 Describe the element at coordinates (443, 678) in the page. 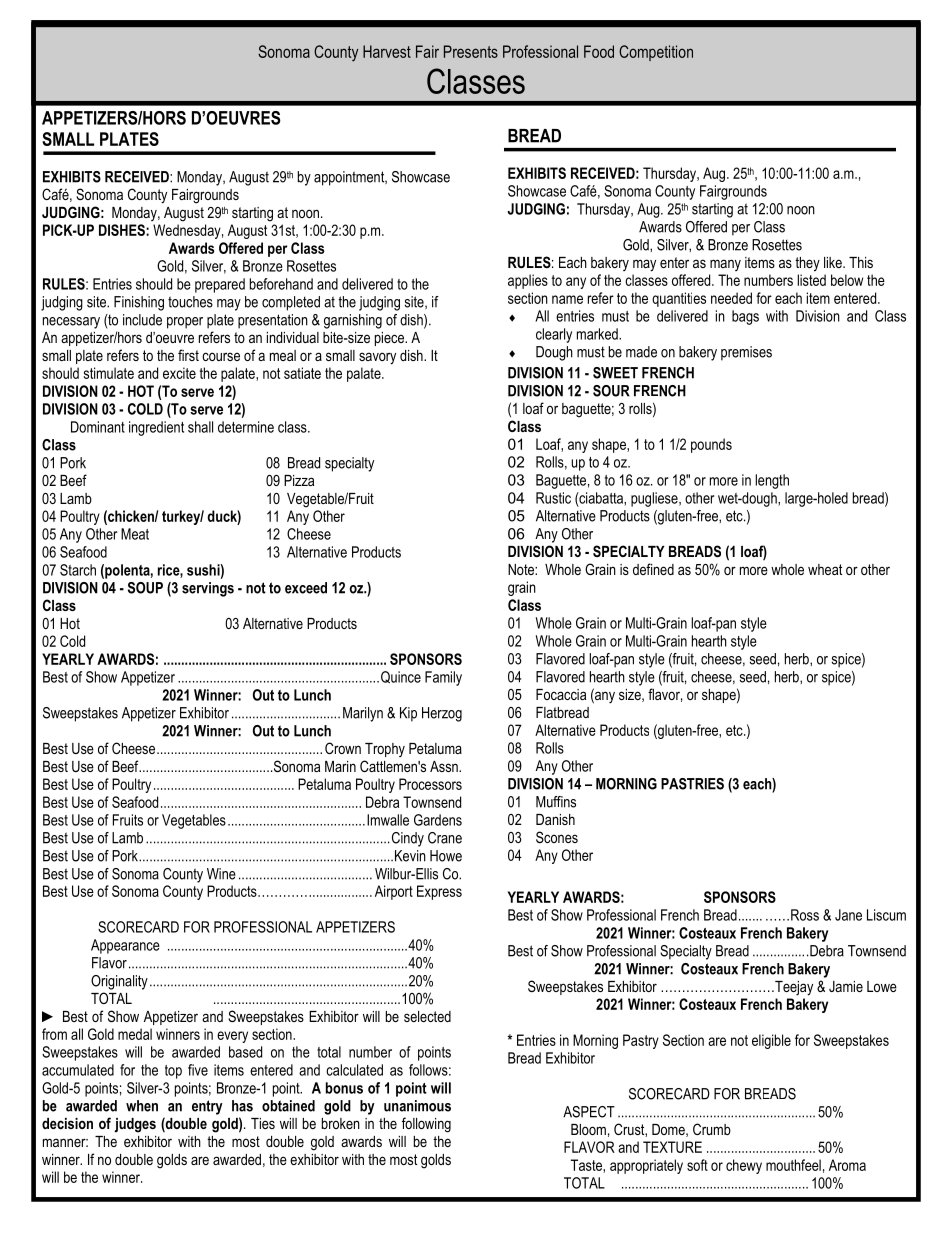

I see `Family` at that location.
